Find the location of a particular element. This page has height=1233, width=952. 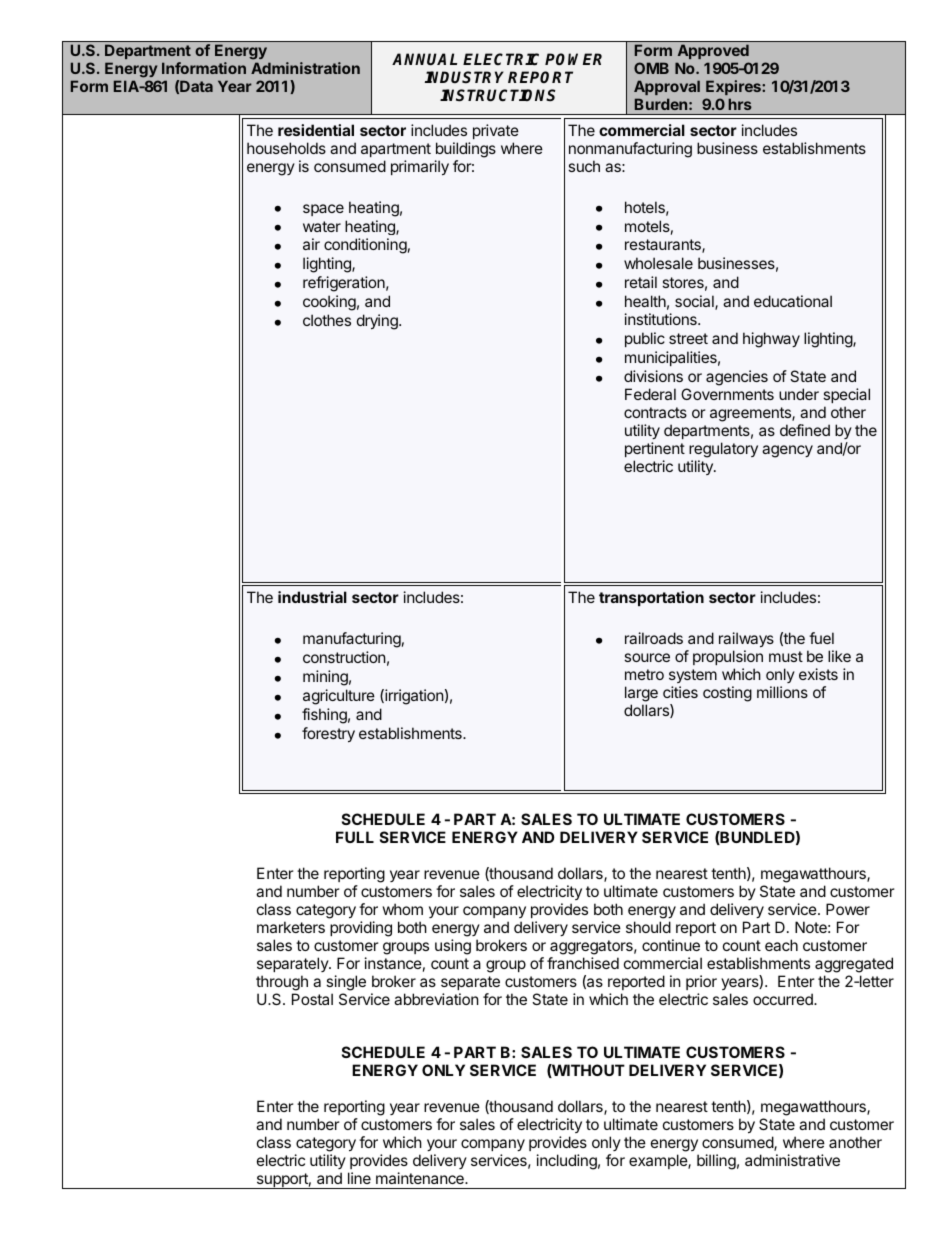

hrs is located at coordinates (740, 104).
